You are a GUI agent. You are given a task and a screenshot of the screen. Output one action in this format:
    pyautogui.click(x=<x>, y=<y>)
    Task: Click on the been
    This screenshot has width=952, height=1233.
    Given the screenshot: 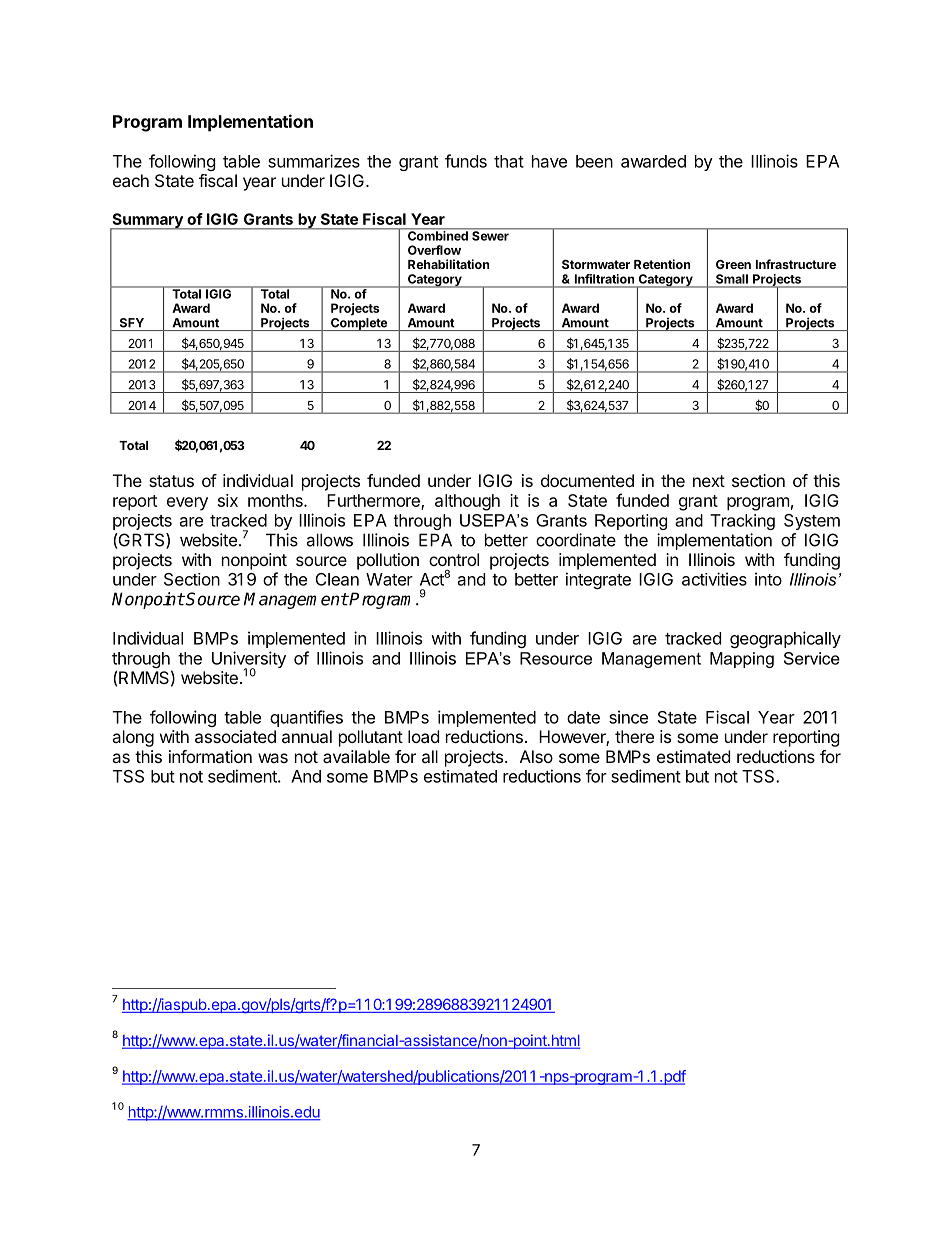 What is the action you would take?
    pyautogui.click(x=594, y=161)
